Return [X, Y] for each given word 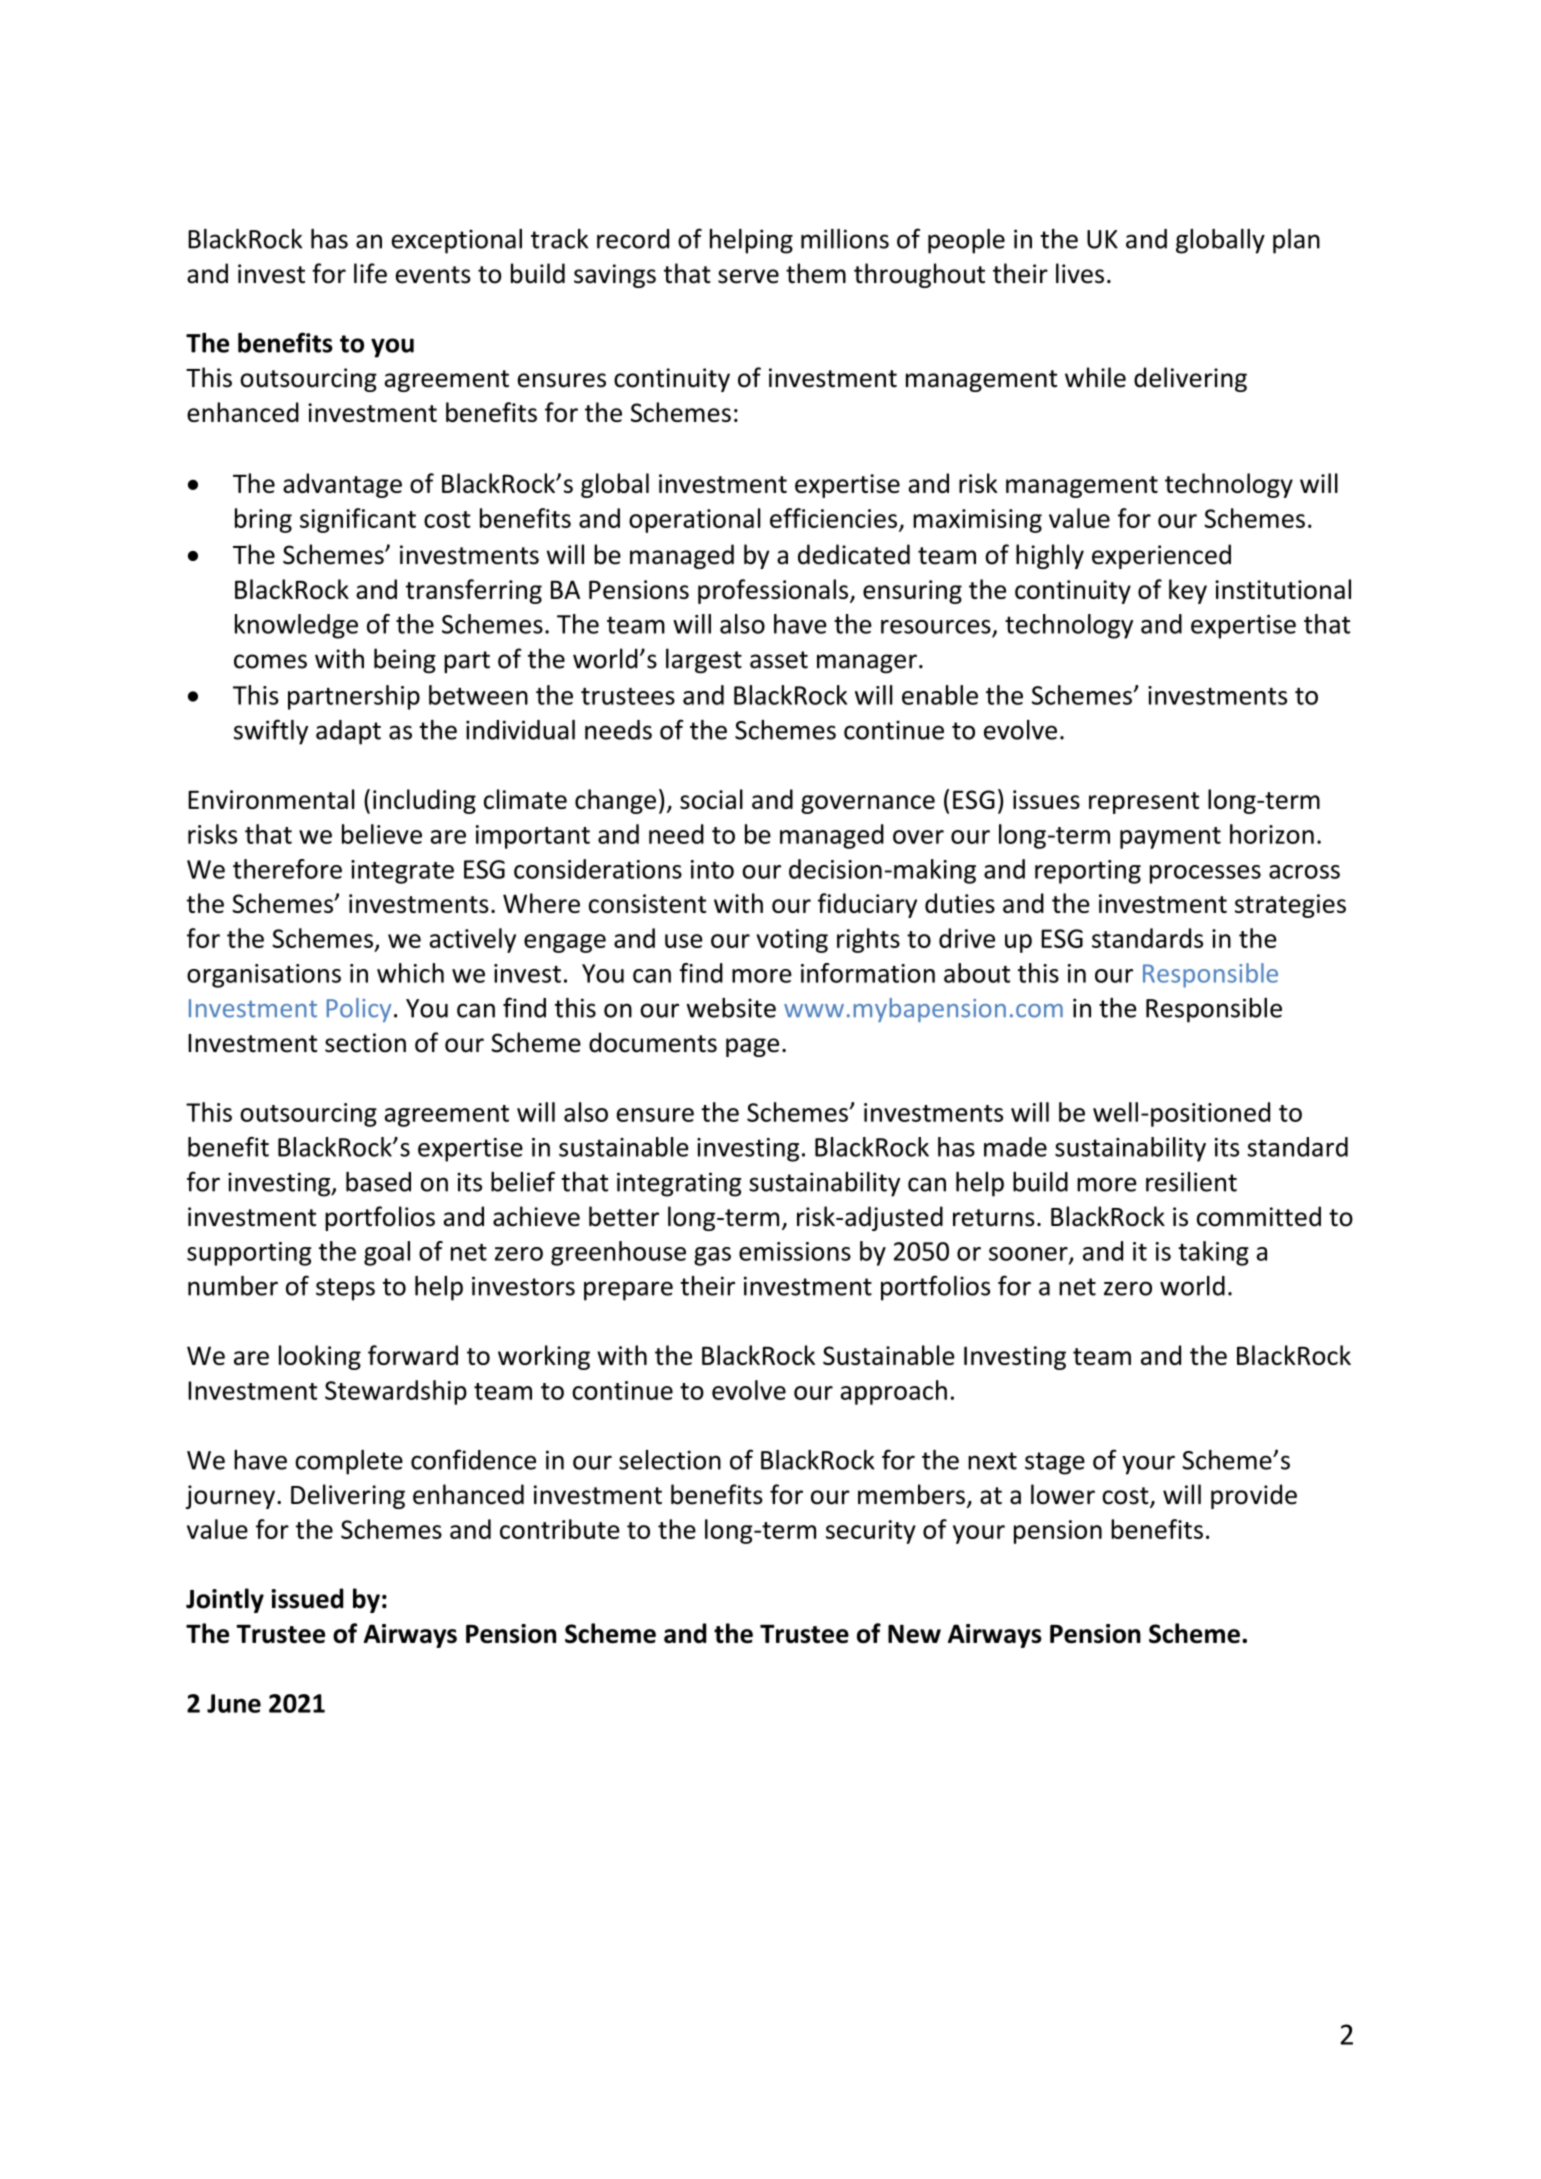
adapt [348, 732]
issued [307, 1598]
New [914, 1633]
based [378, 1182]
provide [1254, 1496]
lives [1080, 273]
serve [748, 276]
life [370, 273]
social [711, 799]
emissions [795, 1251]
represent [1144, 803]
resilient [1191, 1182]
